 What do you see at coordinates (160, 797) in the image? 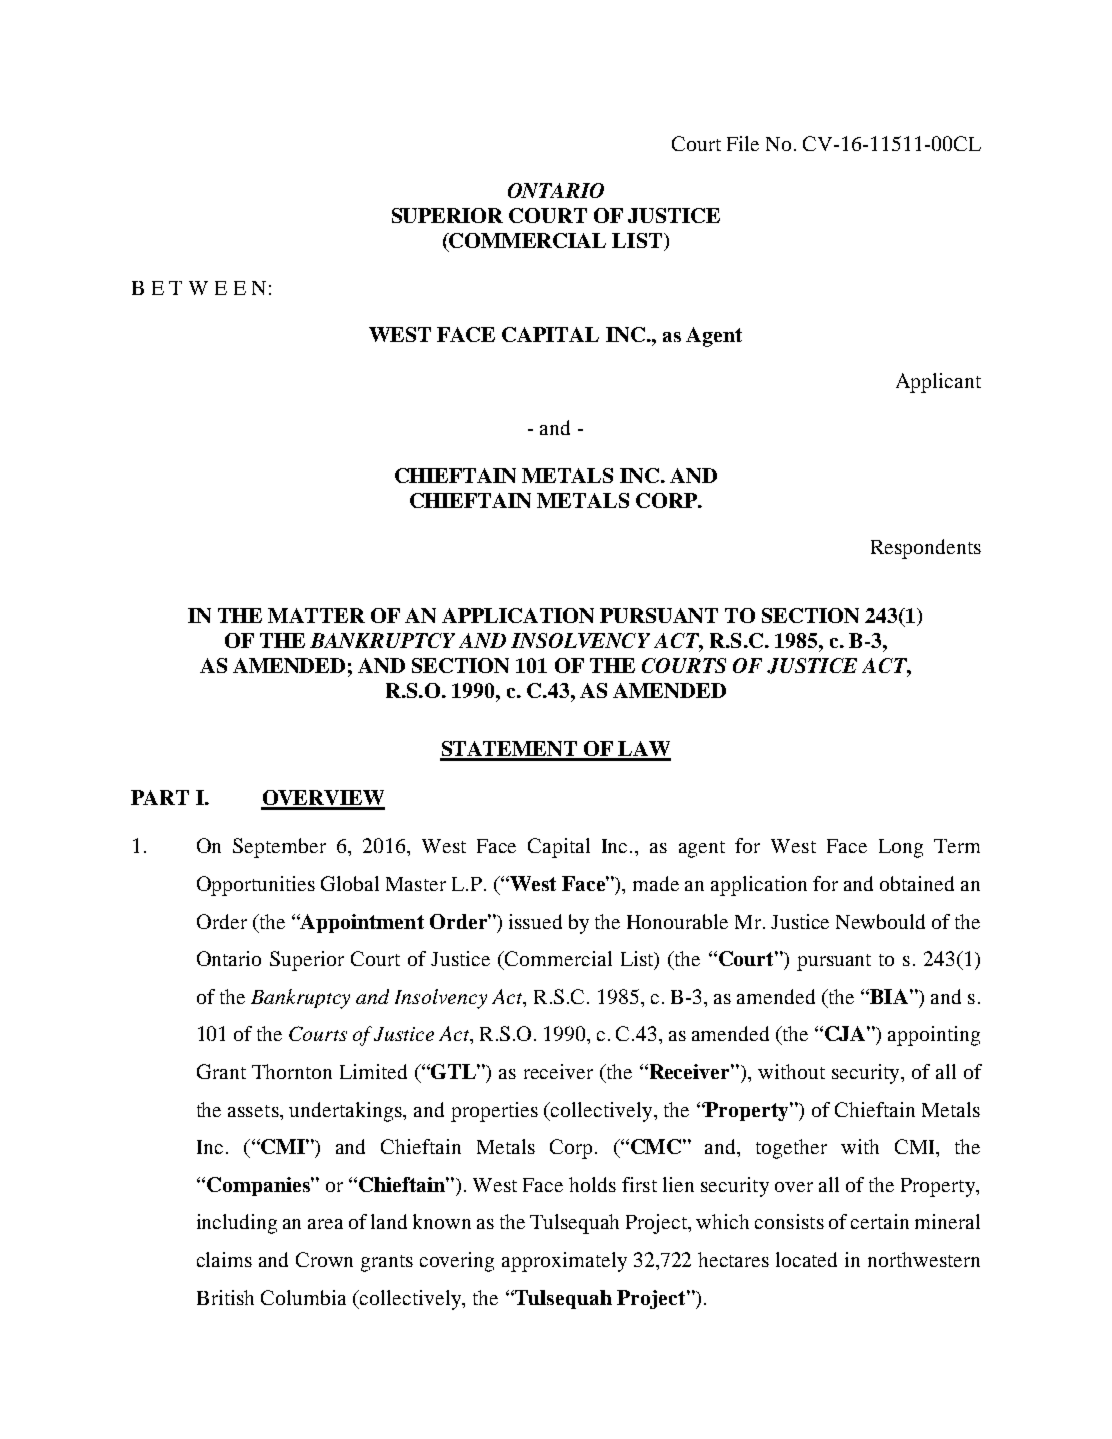
I see `PART` at bounding box center [160, 797].
